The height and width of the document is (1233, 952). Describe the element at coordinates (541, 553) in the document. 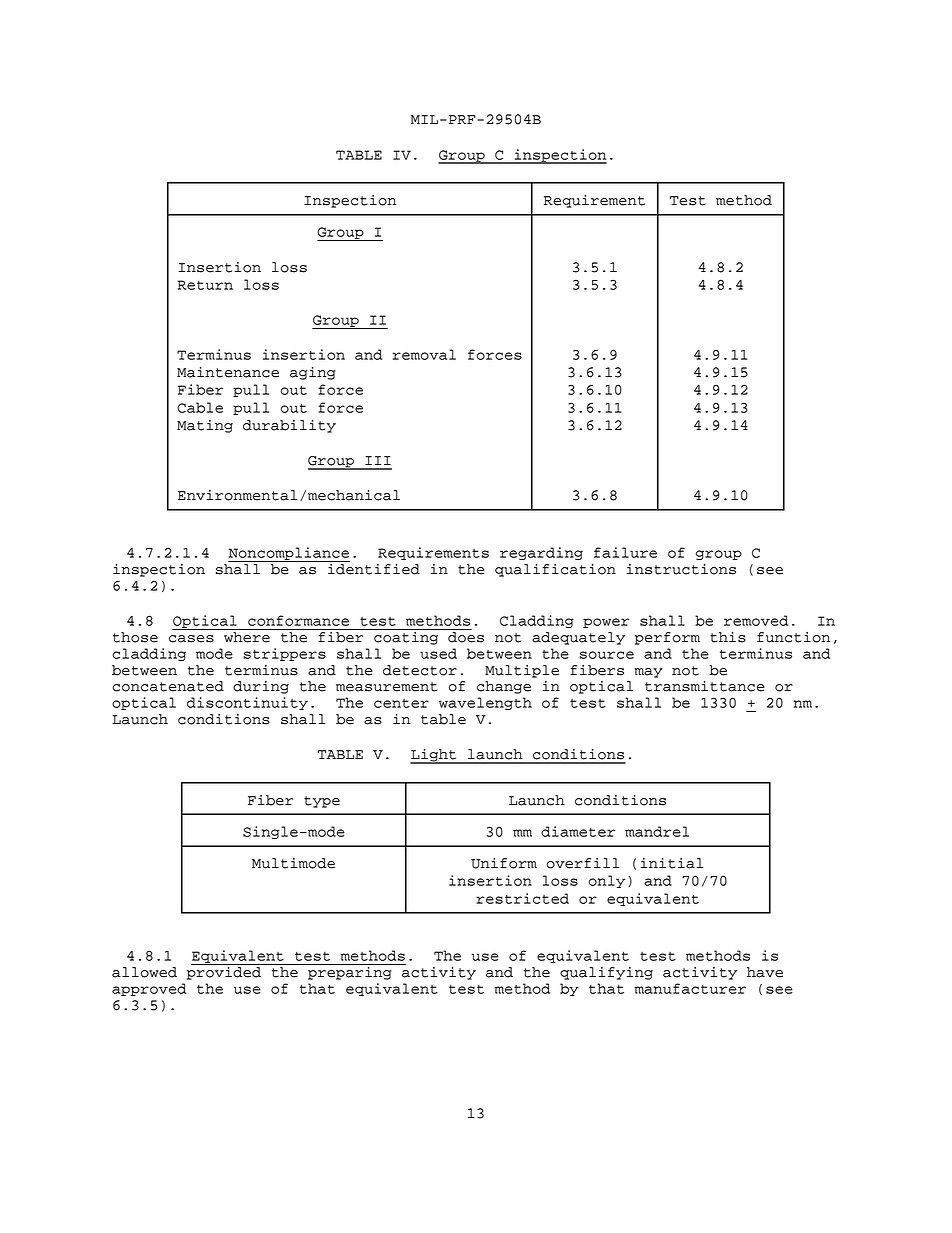

I see `regarding` at that location.
